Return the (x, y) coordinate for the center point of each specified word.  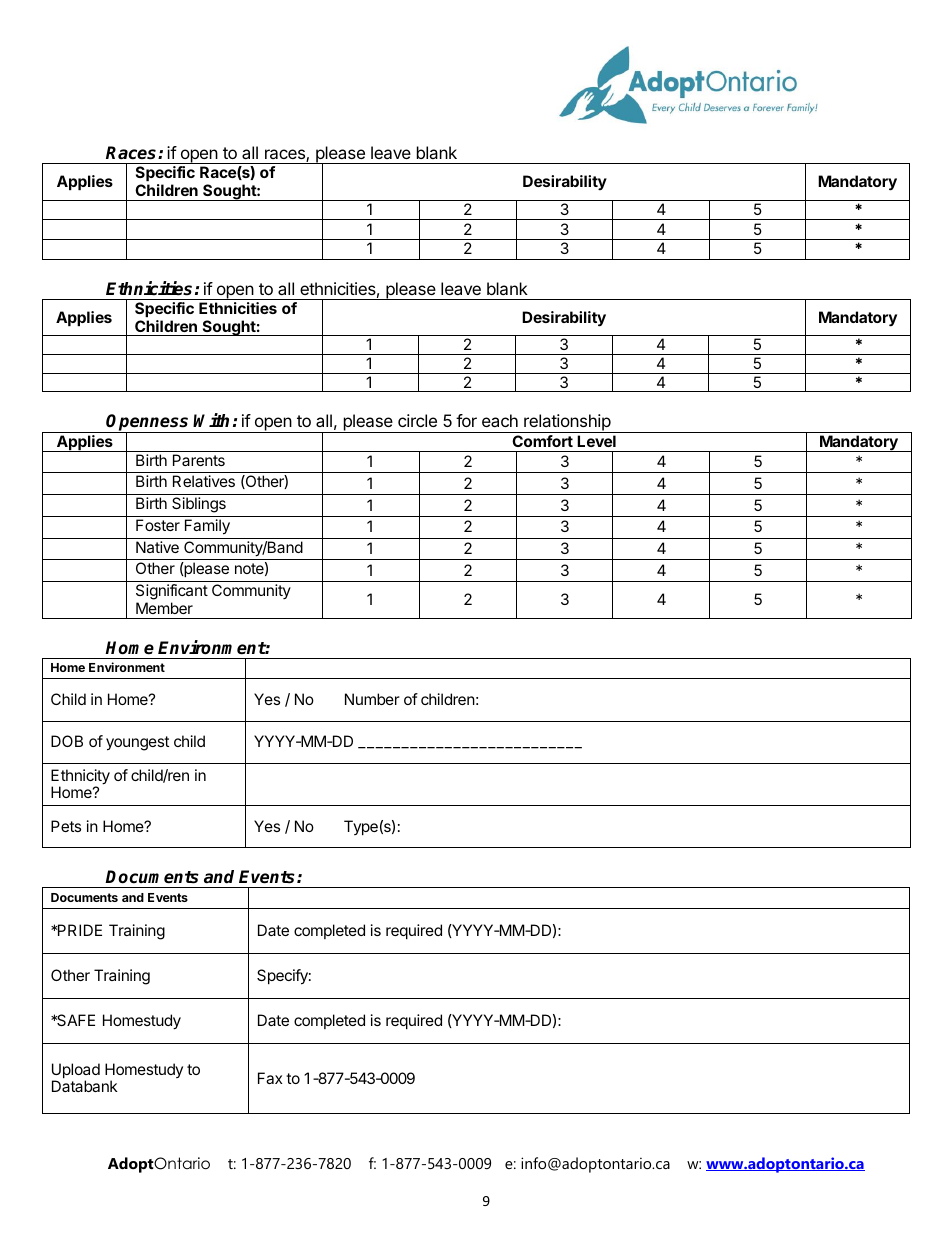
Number (372, 699)
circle (417, 420)
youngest (137, 743)
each (500, 420)
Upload (76, 1072)
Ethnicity (80, 778)
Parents (199, 460)
